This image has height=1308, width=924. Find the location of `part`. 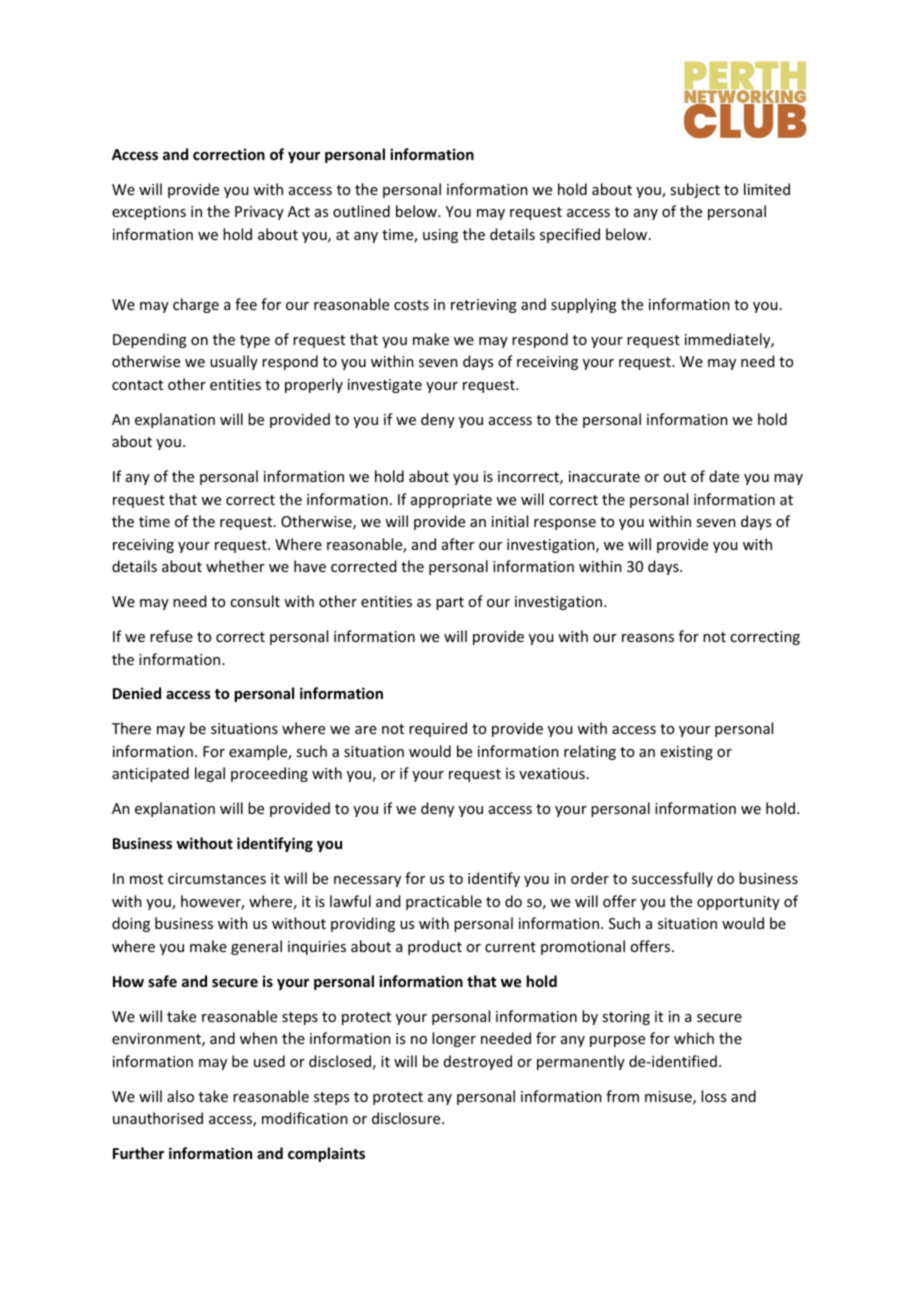

part is located at coordinates (450, 603).
